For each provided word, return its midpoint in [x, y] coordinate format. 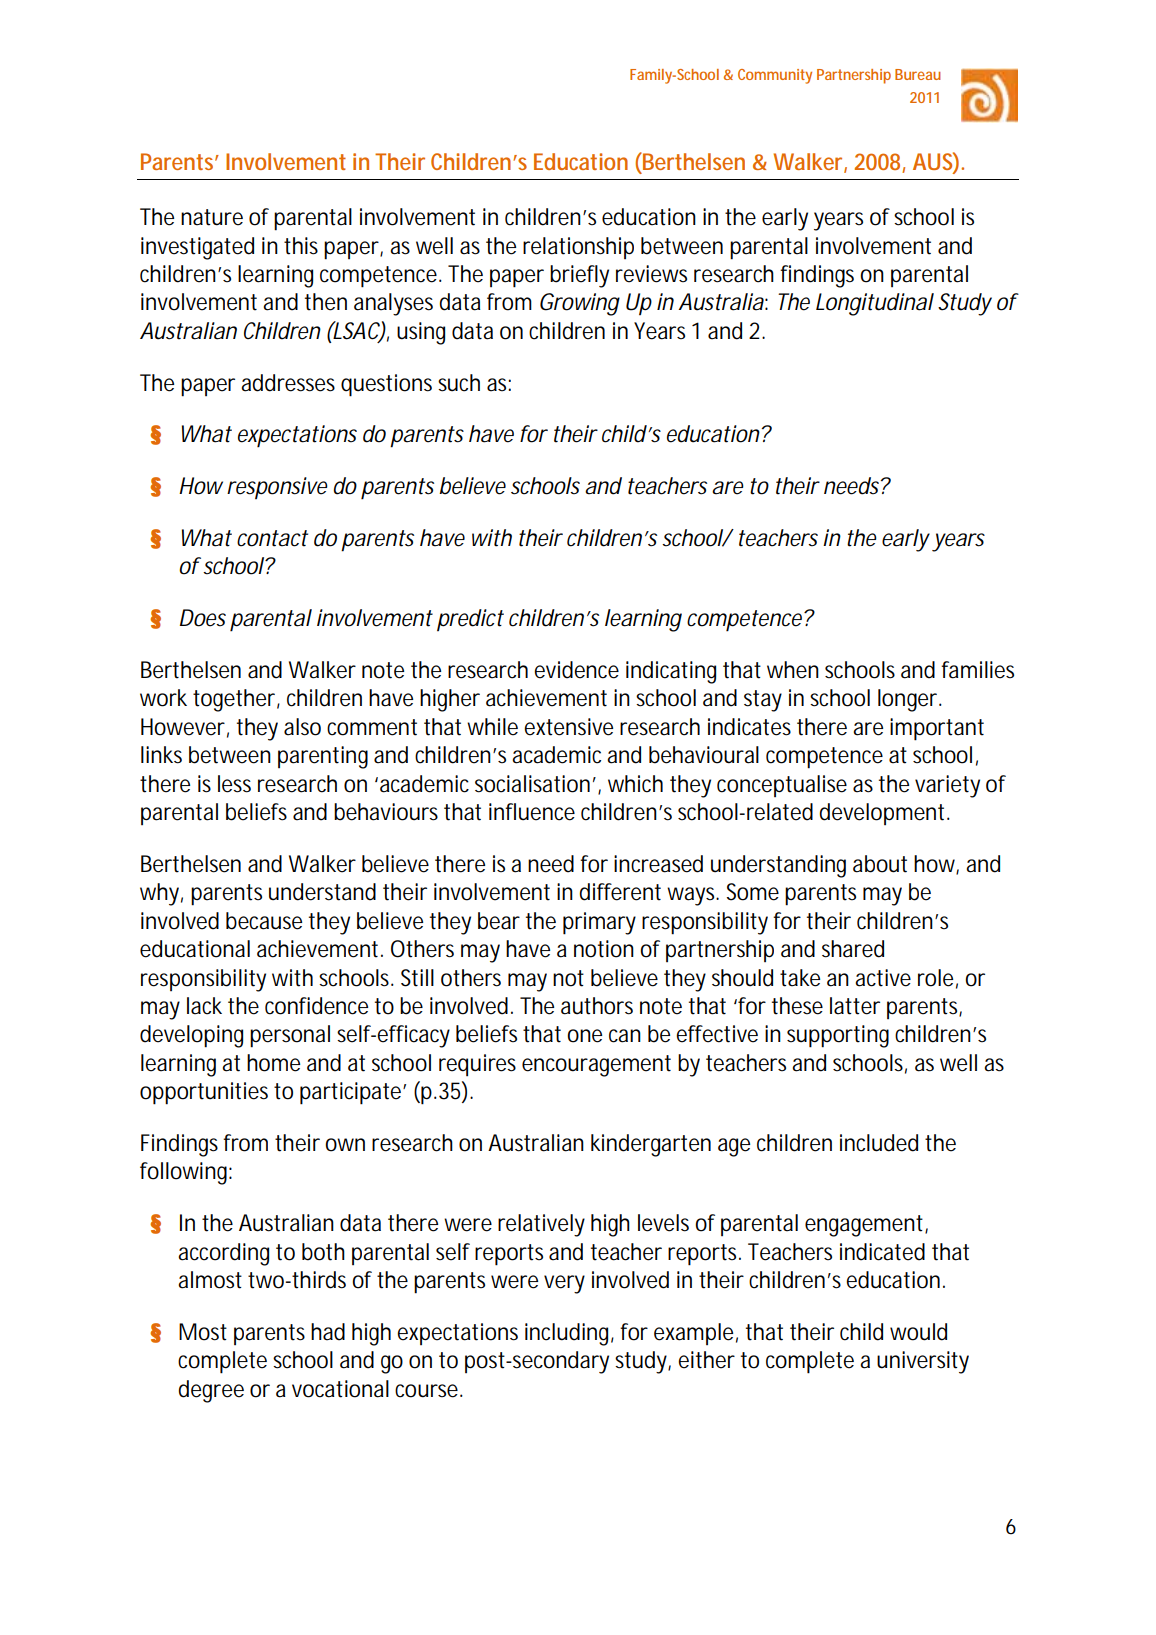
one [584, 1036]
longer [907, 700]
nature [212, 217]
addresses [288, 383]
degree [211, 1391]
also [302, 727]
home [273, 1063]
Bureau [918, 74]
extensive [568, 727]
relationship [578, 248]
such [459, 383]
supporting [838, 1036]
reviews [651, 274]
